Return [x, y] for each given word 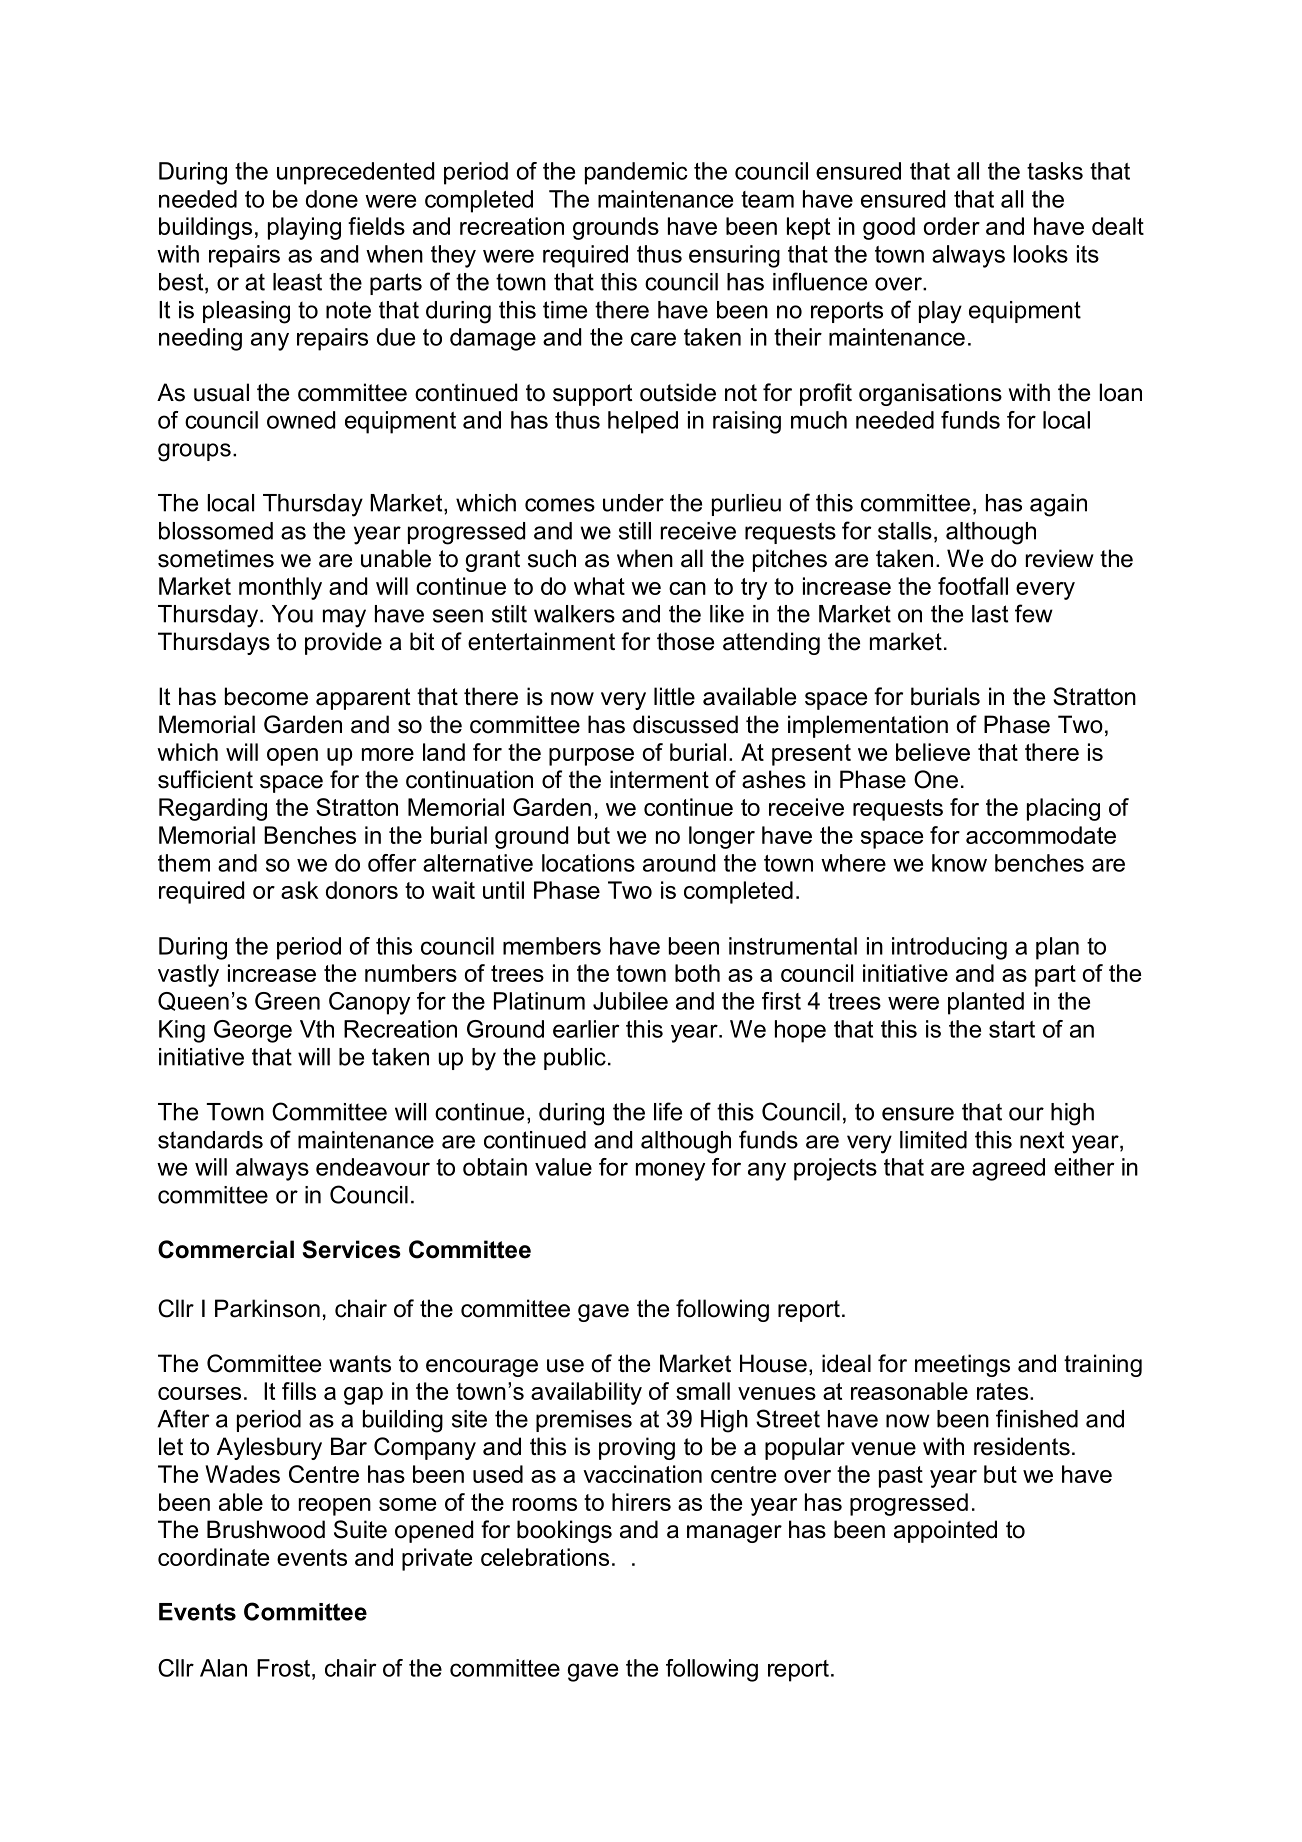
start [1012, 1029]
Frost [283, 1668]
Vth [317, 1029]
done [332, 199]
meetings [962, 1365]
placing [1063, 809]
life [668, 1111]
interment [659, 779]
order [952, 226]
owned [301, 420]
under [633, 503]
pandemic [636, 173]
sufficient [205, 779]
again [1058, 505]
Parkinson [267, 1308]
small [703, 1391]
